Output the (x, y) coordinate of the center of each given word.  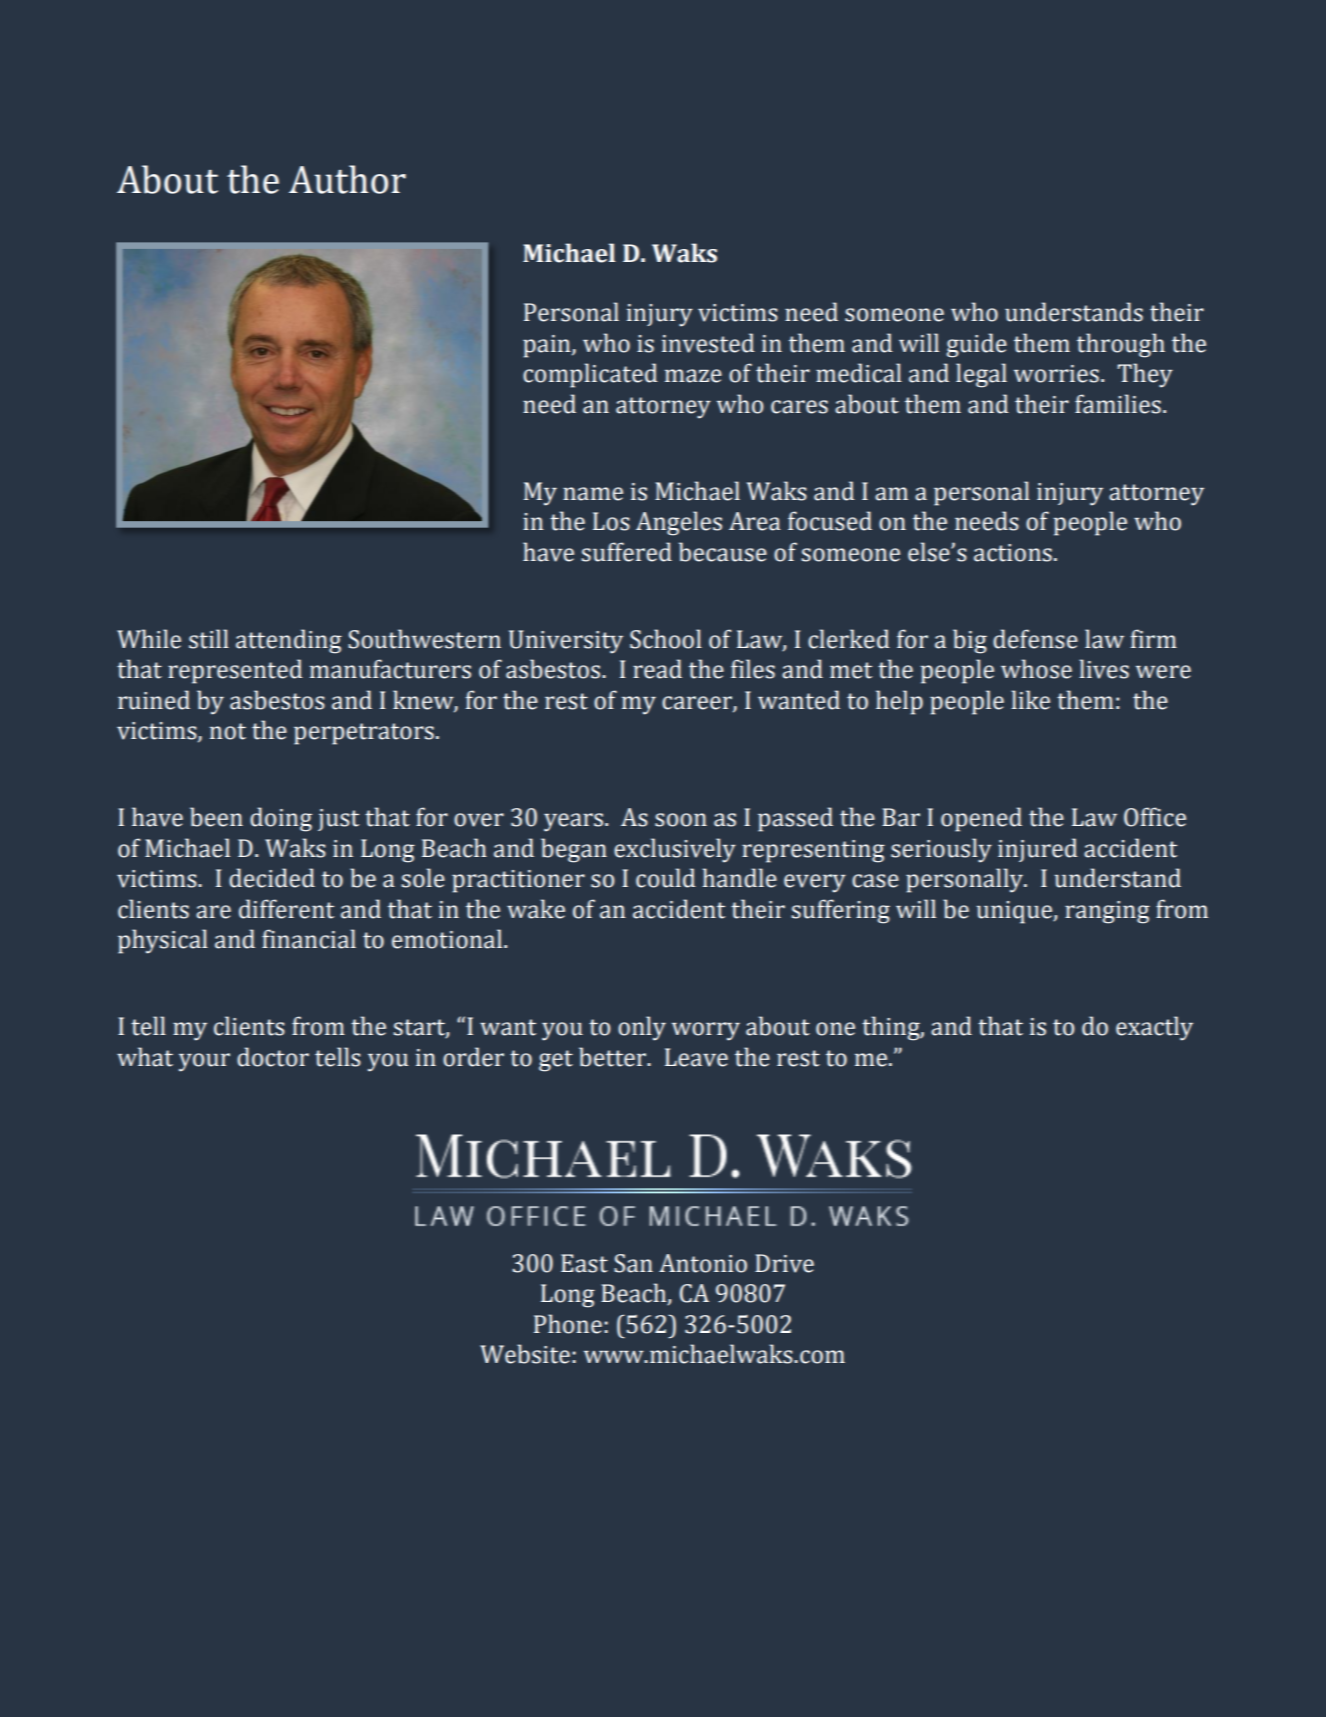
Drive (784, 1263)
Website (525, 1354)
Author (347, 179)
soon (681, 820)
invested (708, 343)
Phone (568, 1324)
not (228, 731)
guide (976, 345)
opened (981, 819)
